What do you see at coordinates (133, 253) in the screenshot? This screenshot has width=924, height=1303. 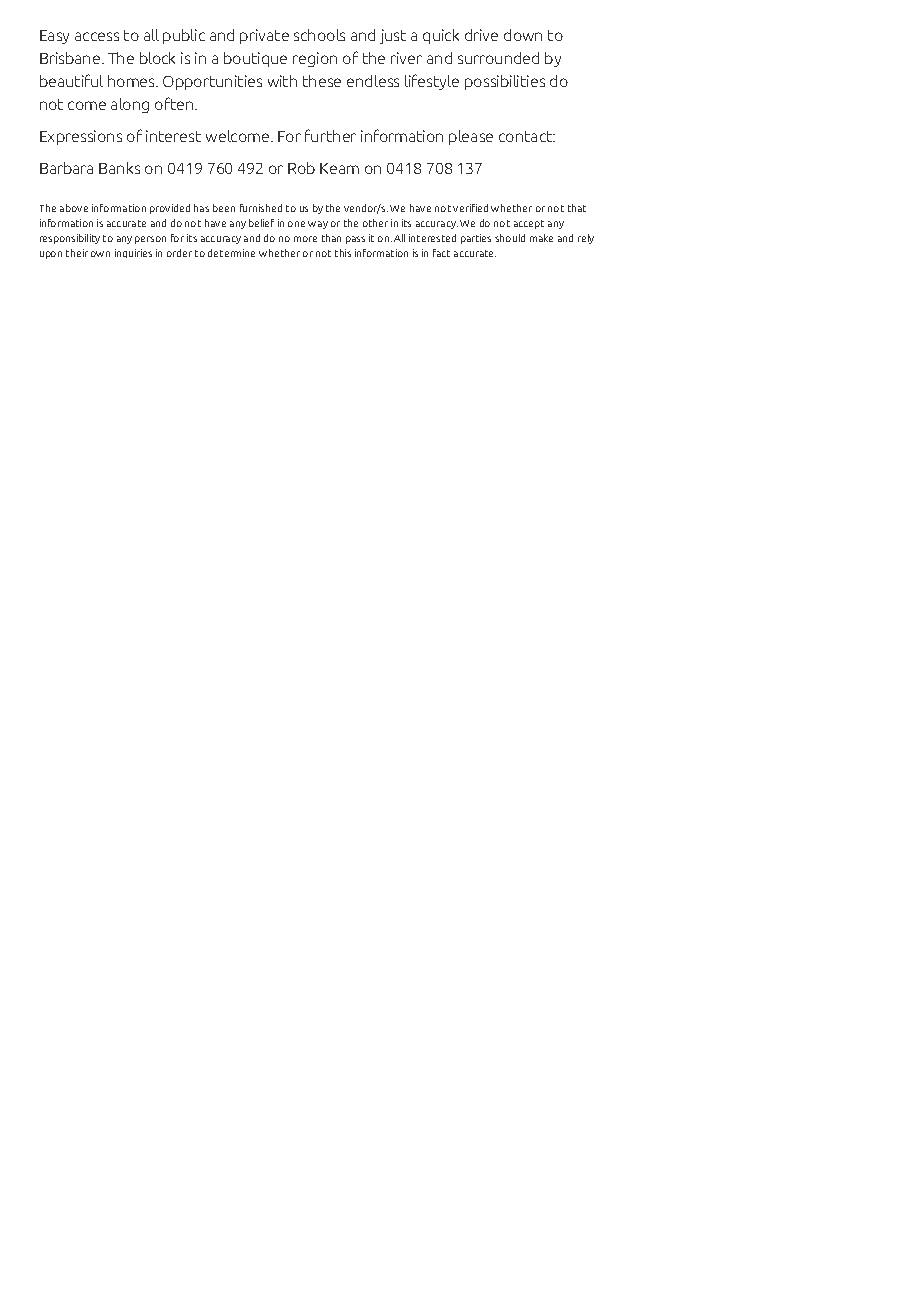 I see `inquiries` at bounding box center [133, 253].
